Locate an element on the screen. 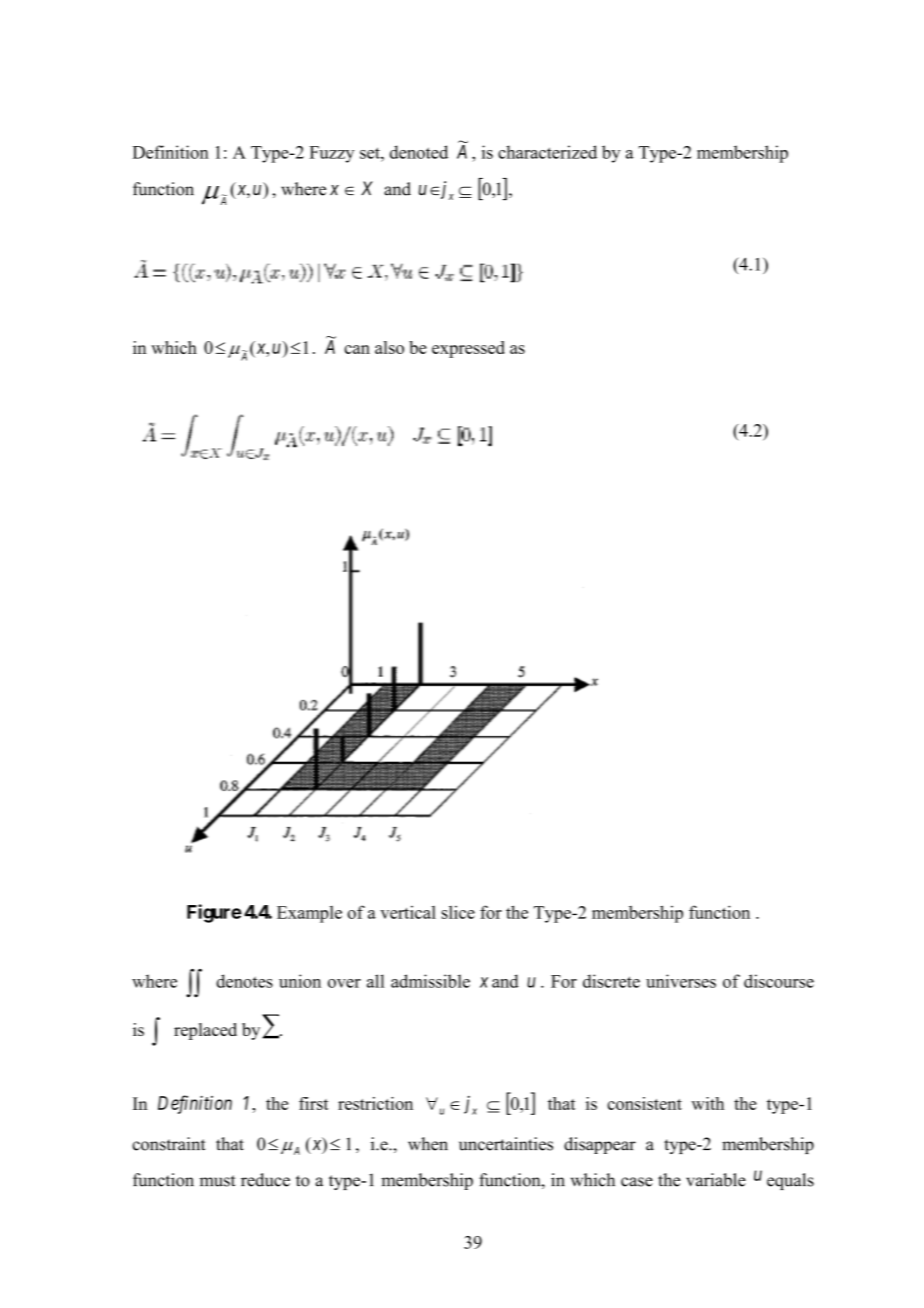 The width and height of the screenshot is (924, 1308). variable is located at coordinates (716, 1180).
